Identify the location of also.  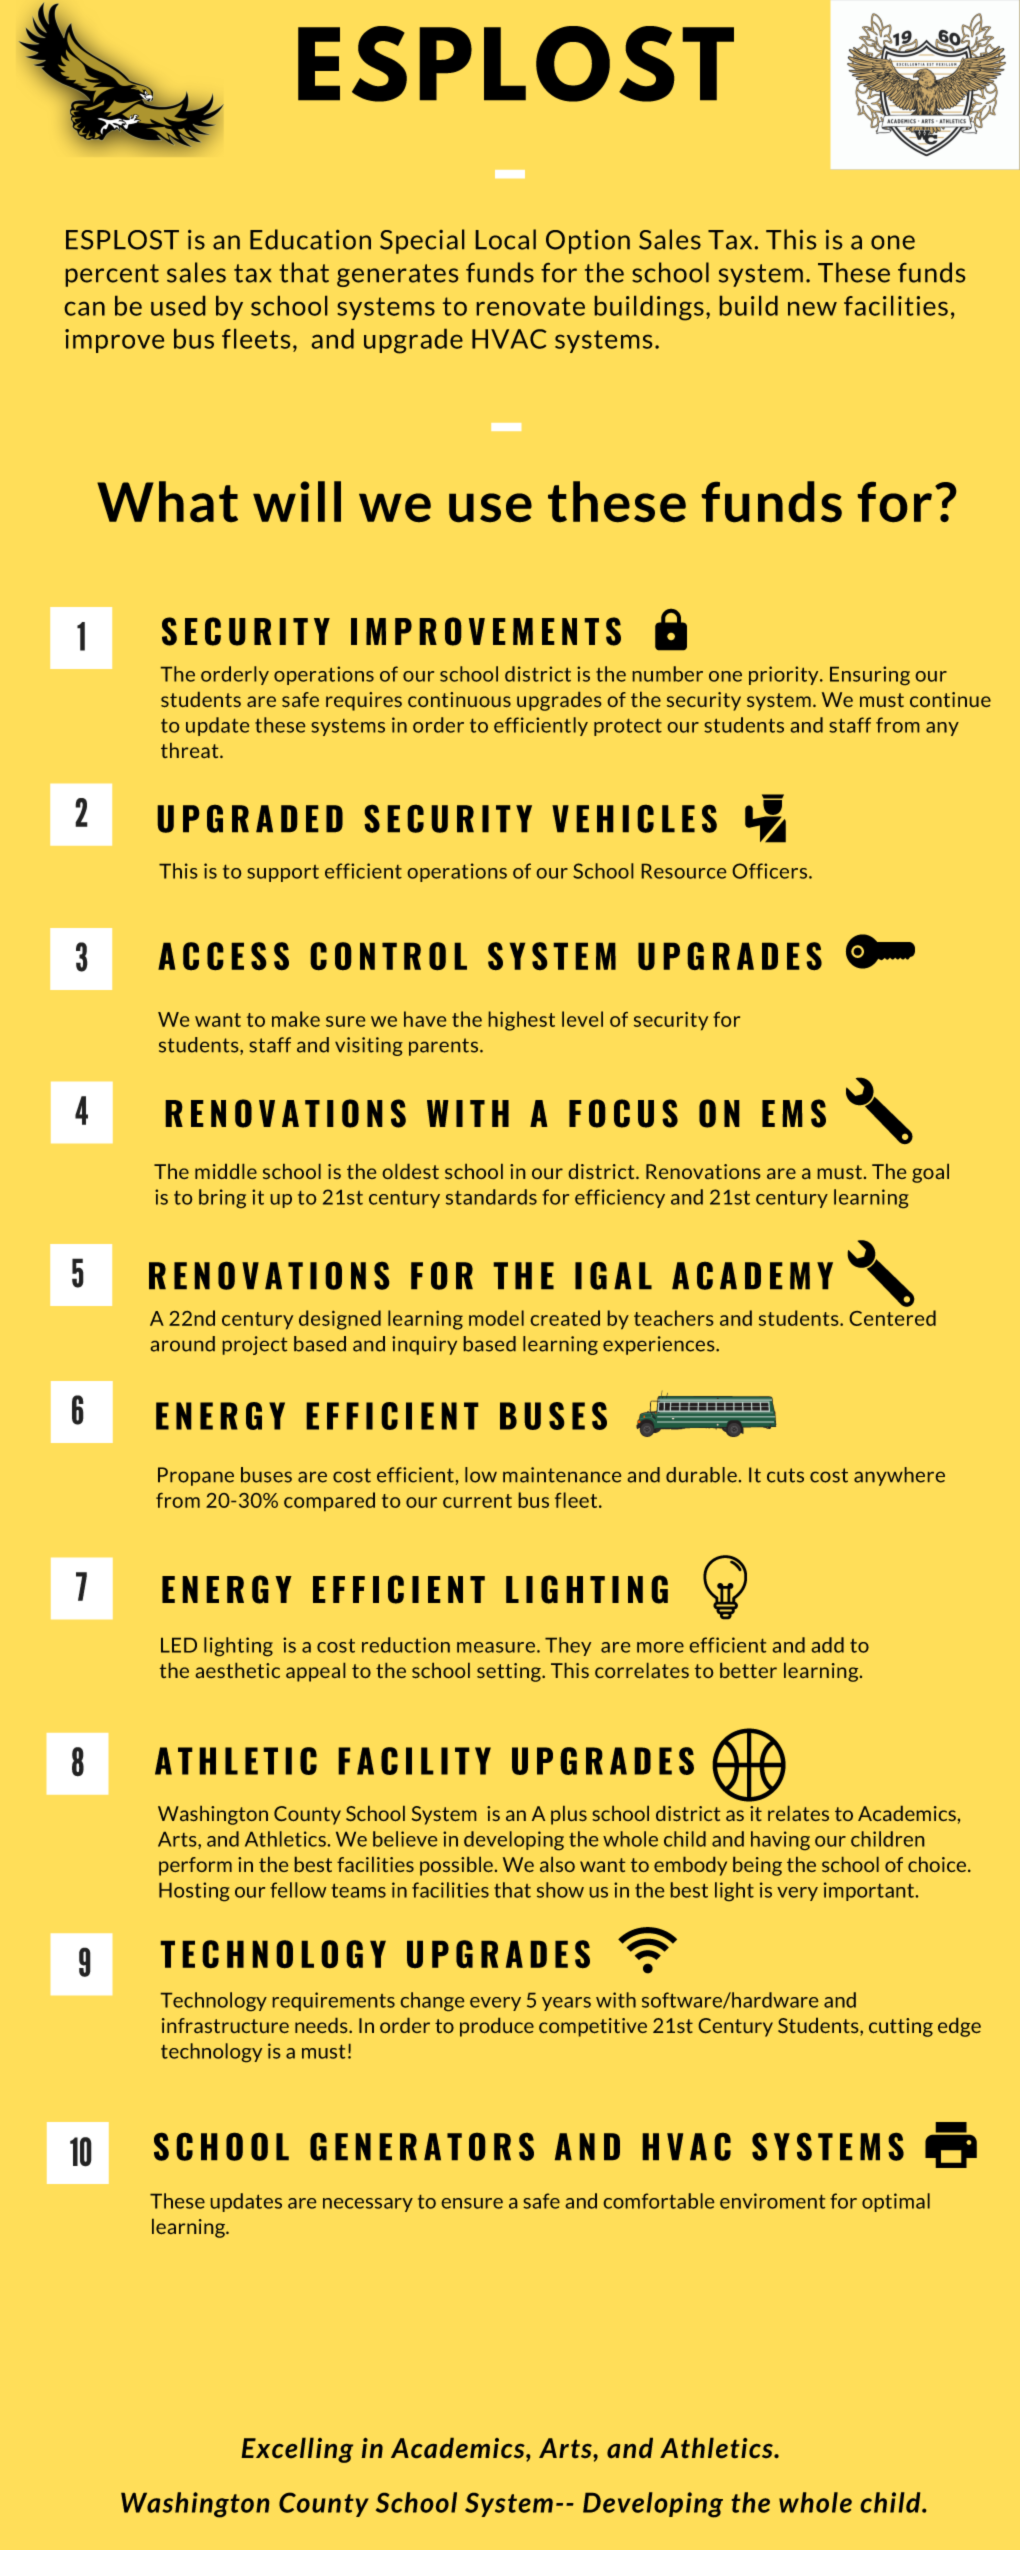
(557, 1864).
